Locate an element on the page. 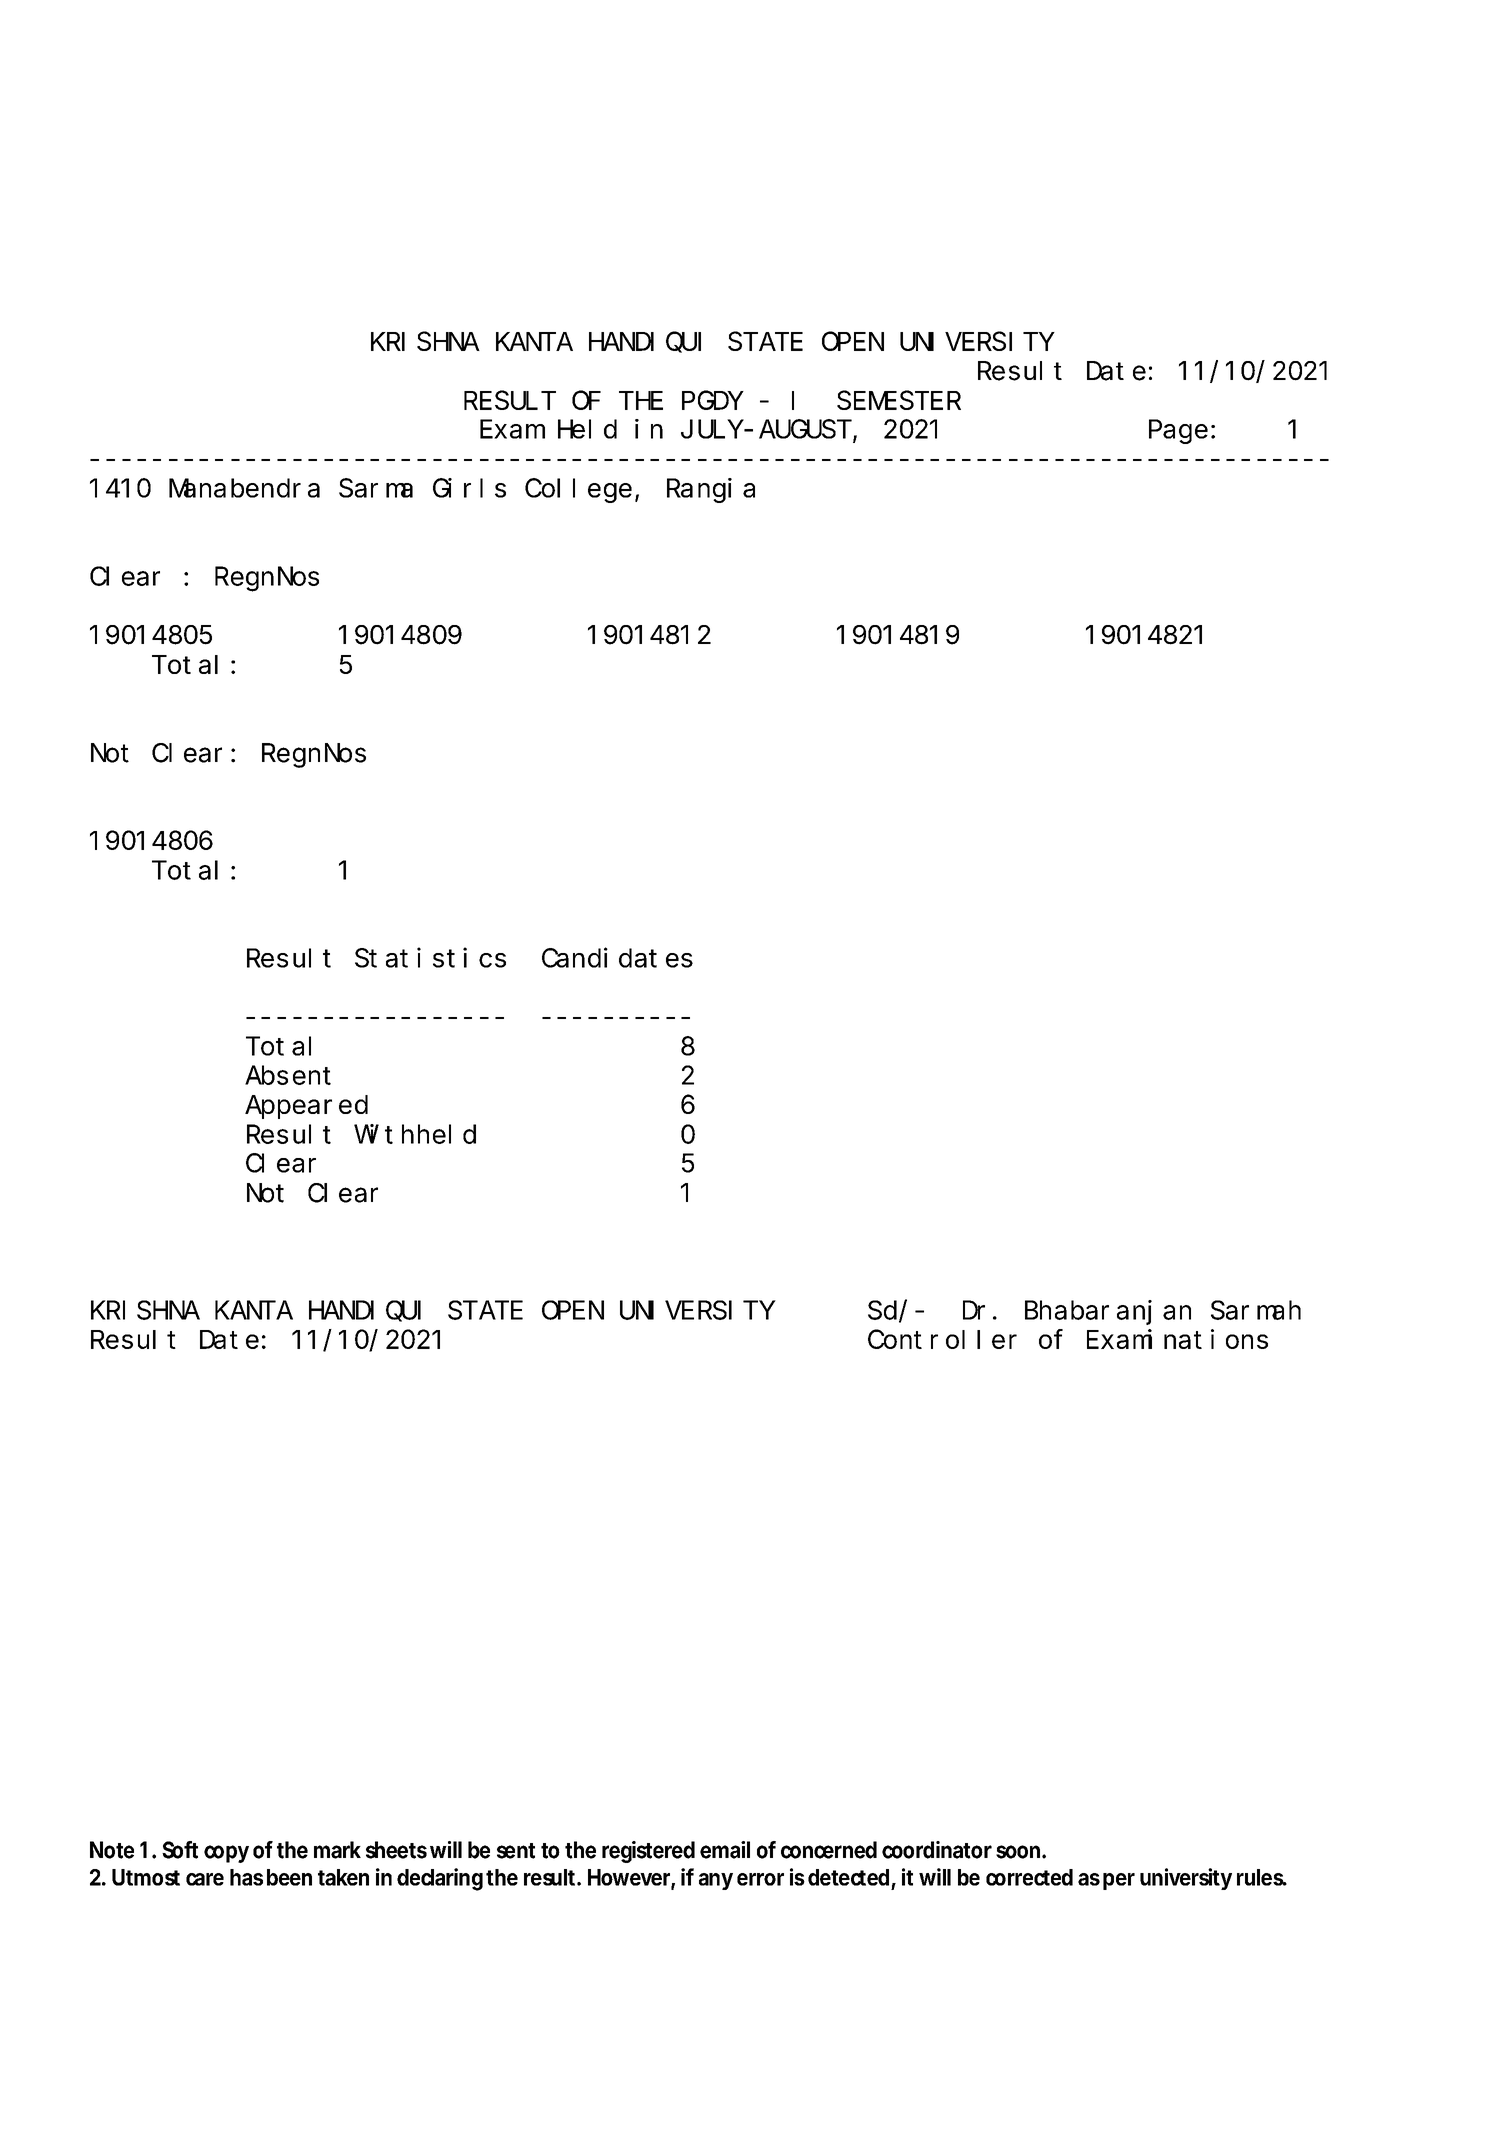 Image resolution: width=1509 pixels, height=2135 pixels. College is located at coordinates (578, 491).
